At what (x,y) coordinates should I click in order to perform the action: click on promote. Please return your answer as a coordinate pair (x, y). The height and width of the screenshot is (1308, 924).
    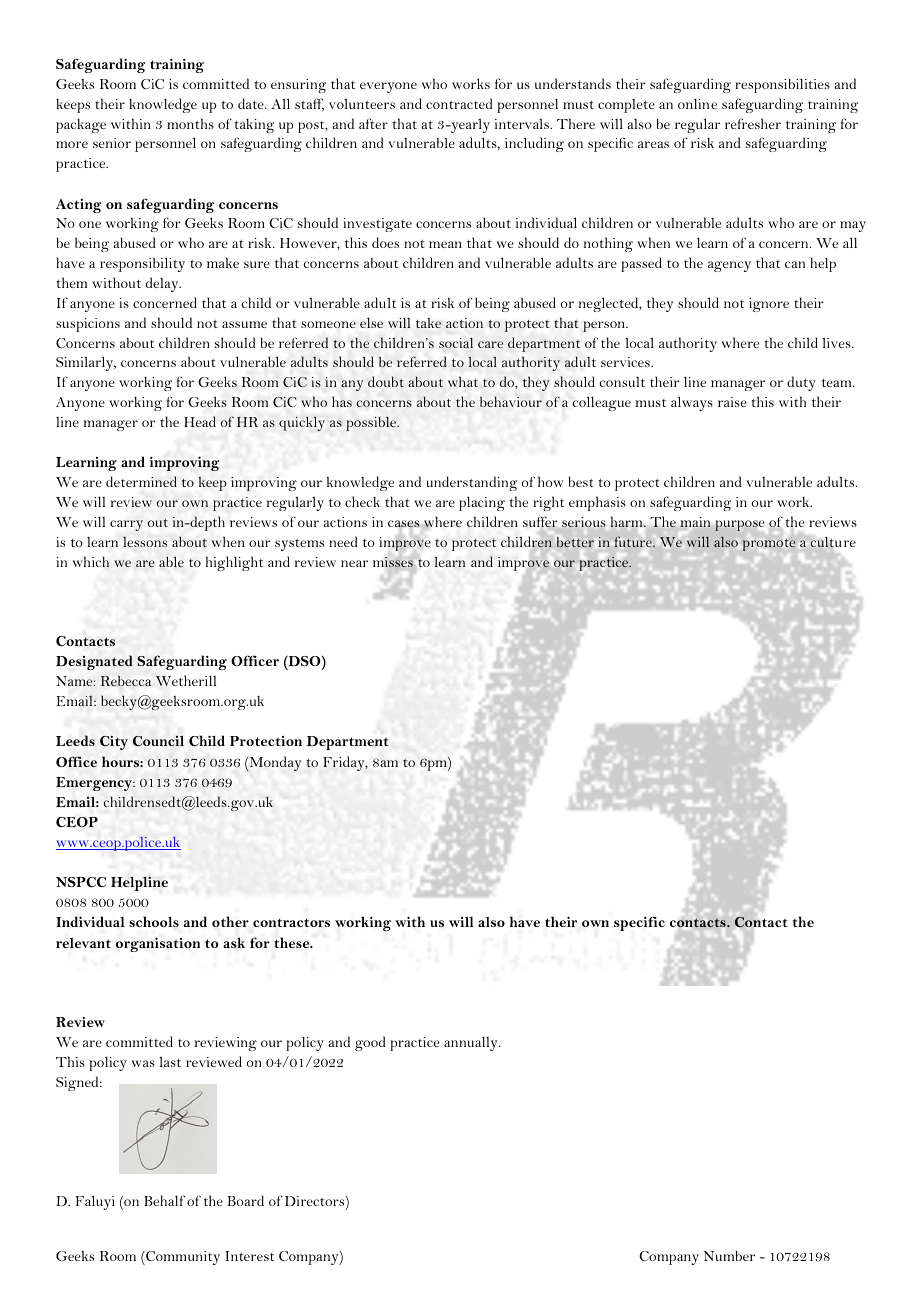
    Looking at the image, I should click on (769, 545).
